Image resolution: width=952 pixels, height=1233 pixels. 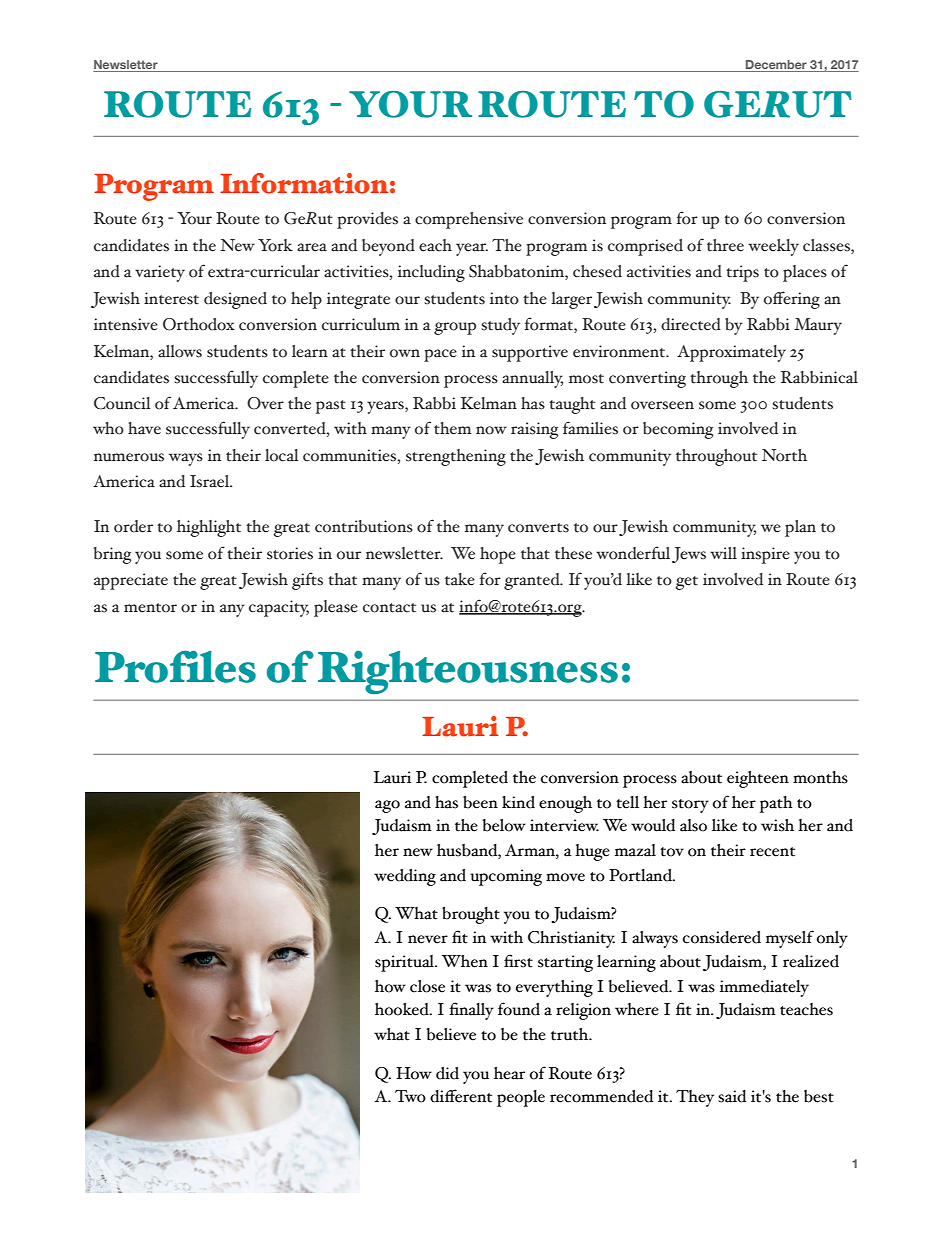 What do you see at coordinates (732, 1096) in the image?
I see `said` at bounding box center [732, 1096].
